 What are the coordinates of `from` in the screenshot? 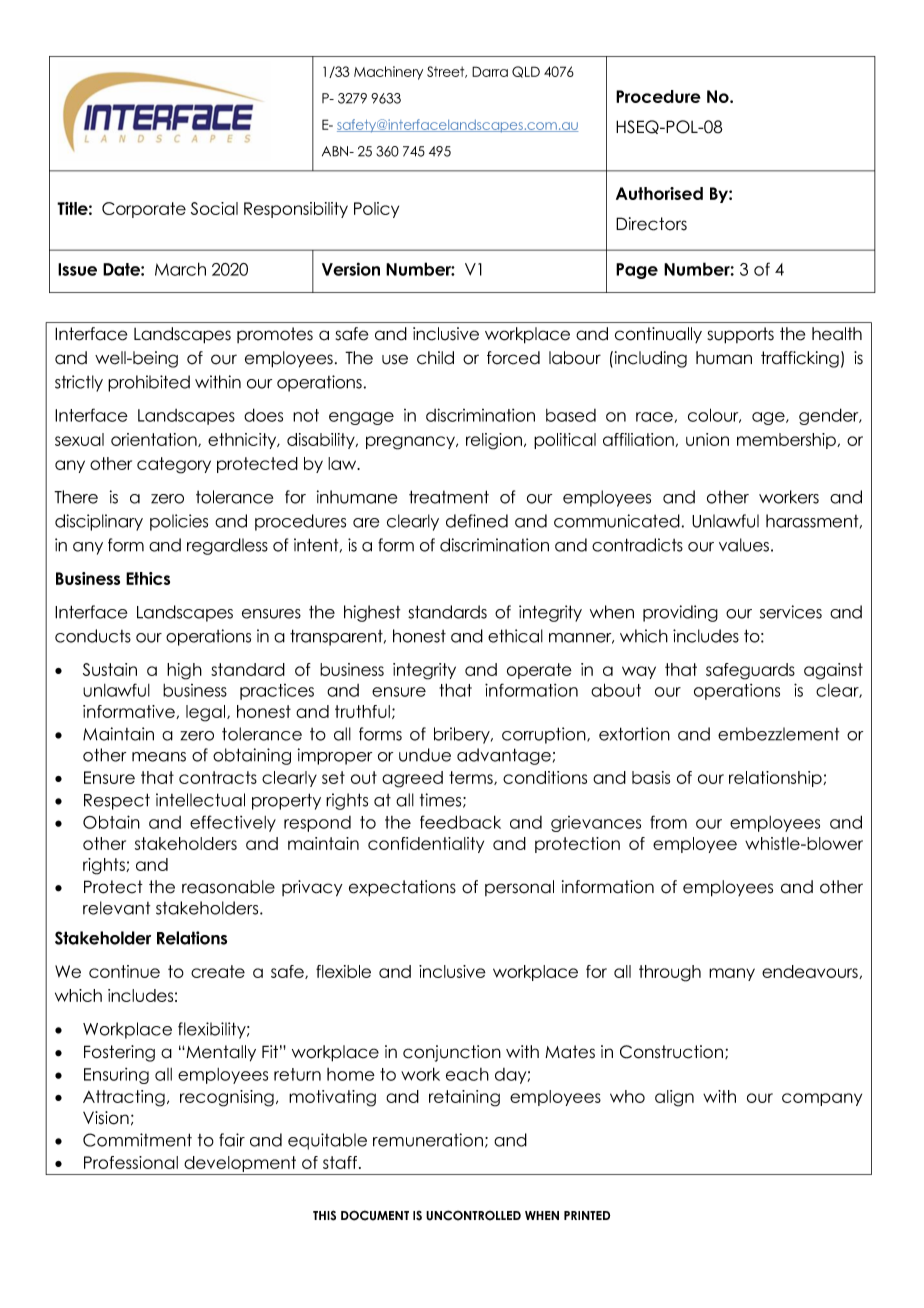 It's located at (668, 822).
